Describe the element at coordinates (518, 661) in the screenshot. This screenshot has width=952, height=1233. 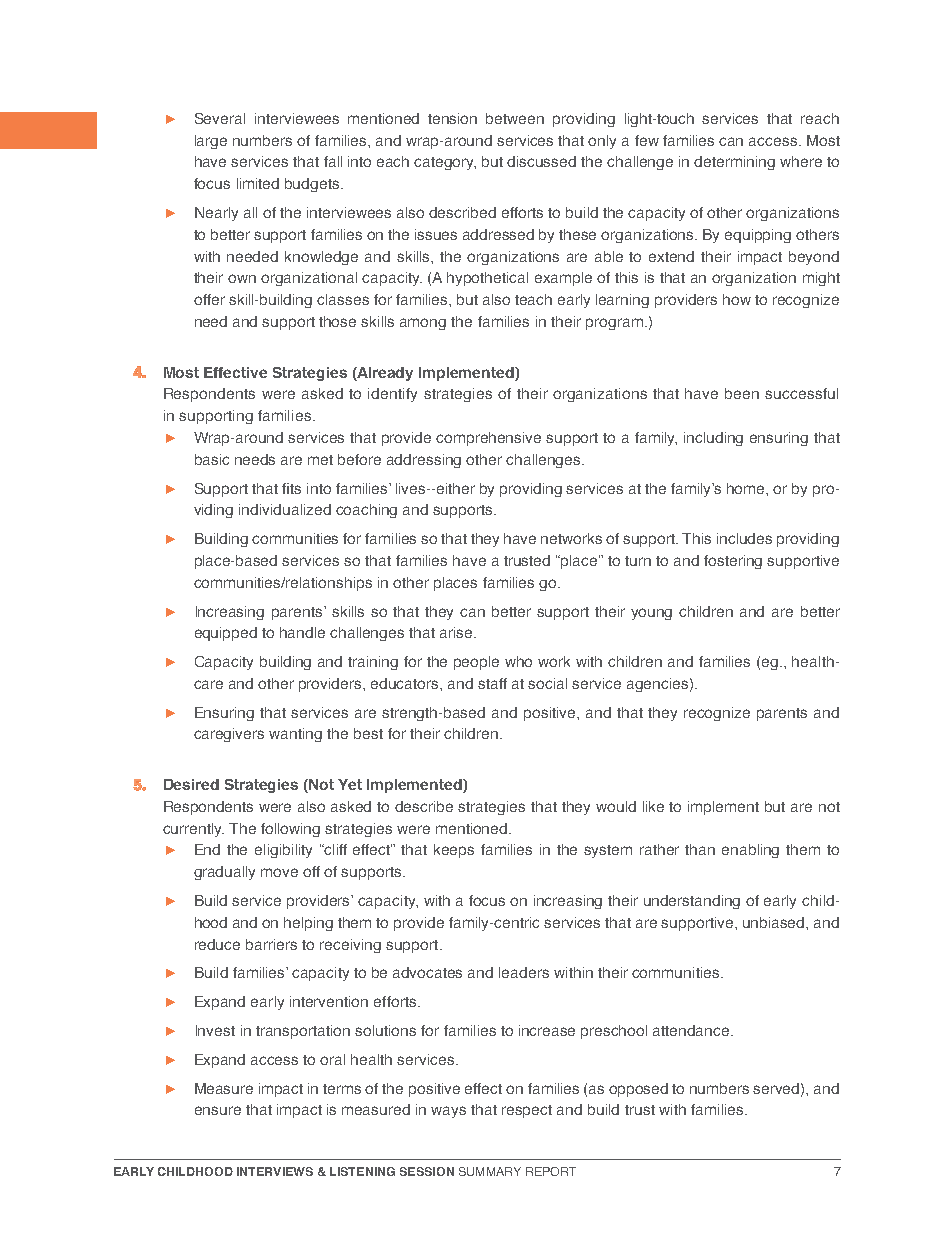
I see `who` at that location.
